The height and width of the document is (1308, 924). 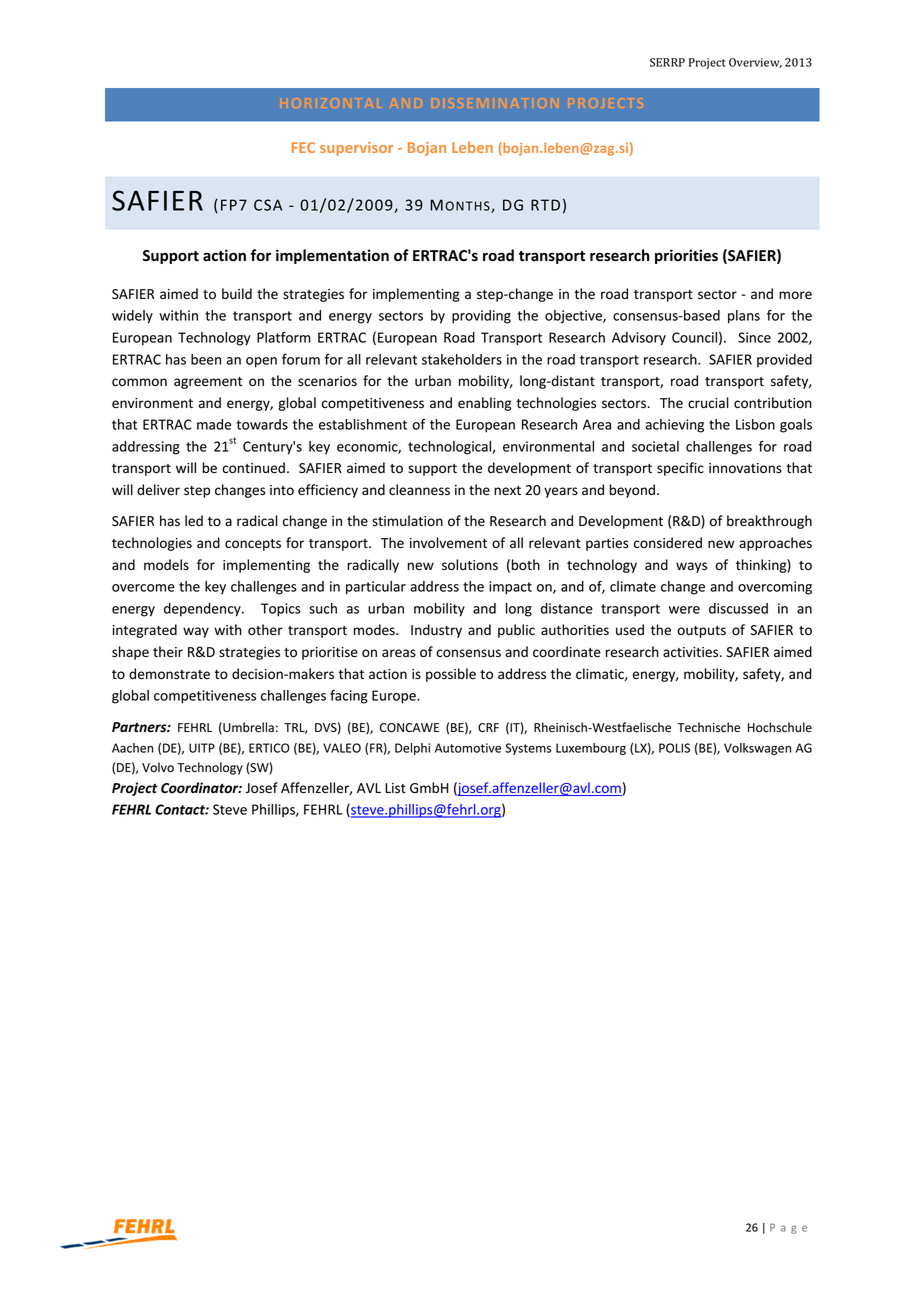 I want to click on supervisor, so click(x=356, y=149).
